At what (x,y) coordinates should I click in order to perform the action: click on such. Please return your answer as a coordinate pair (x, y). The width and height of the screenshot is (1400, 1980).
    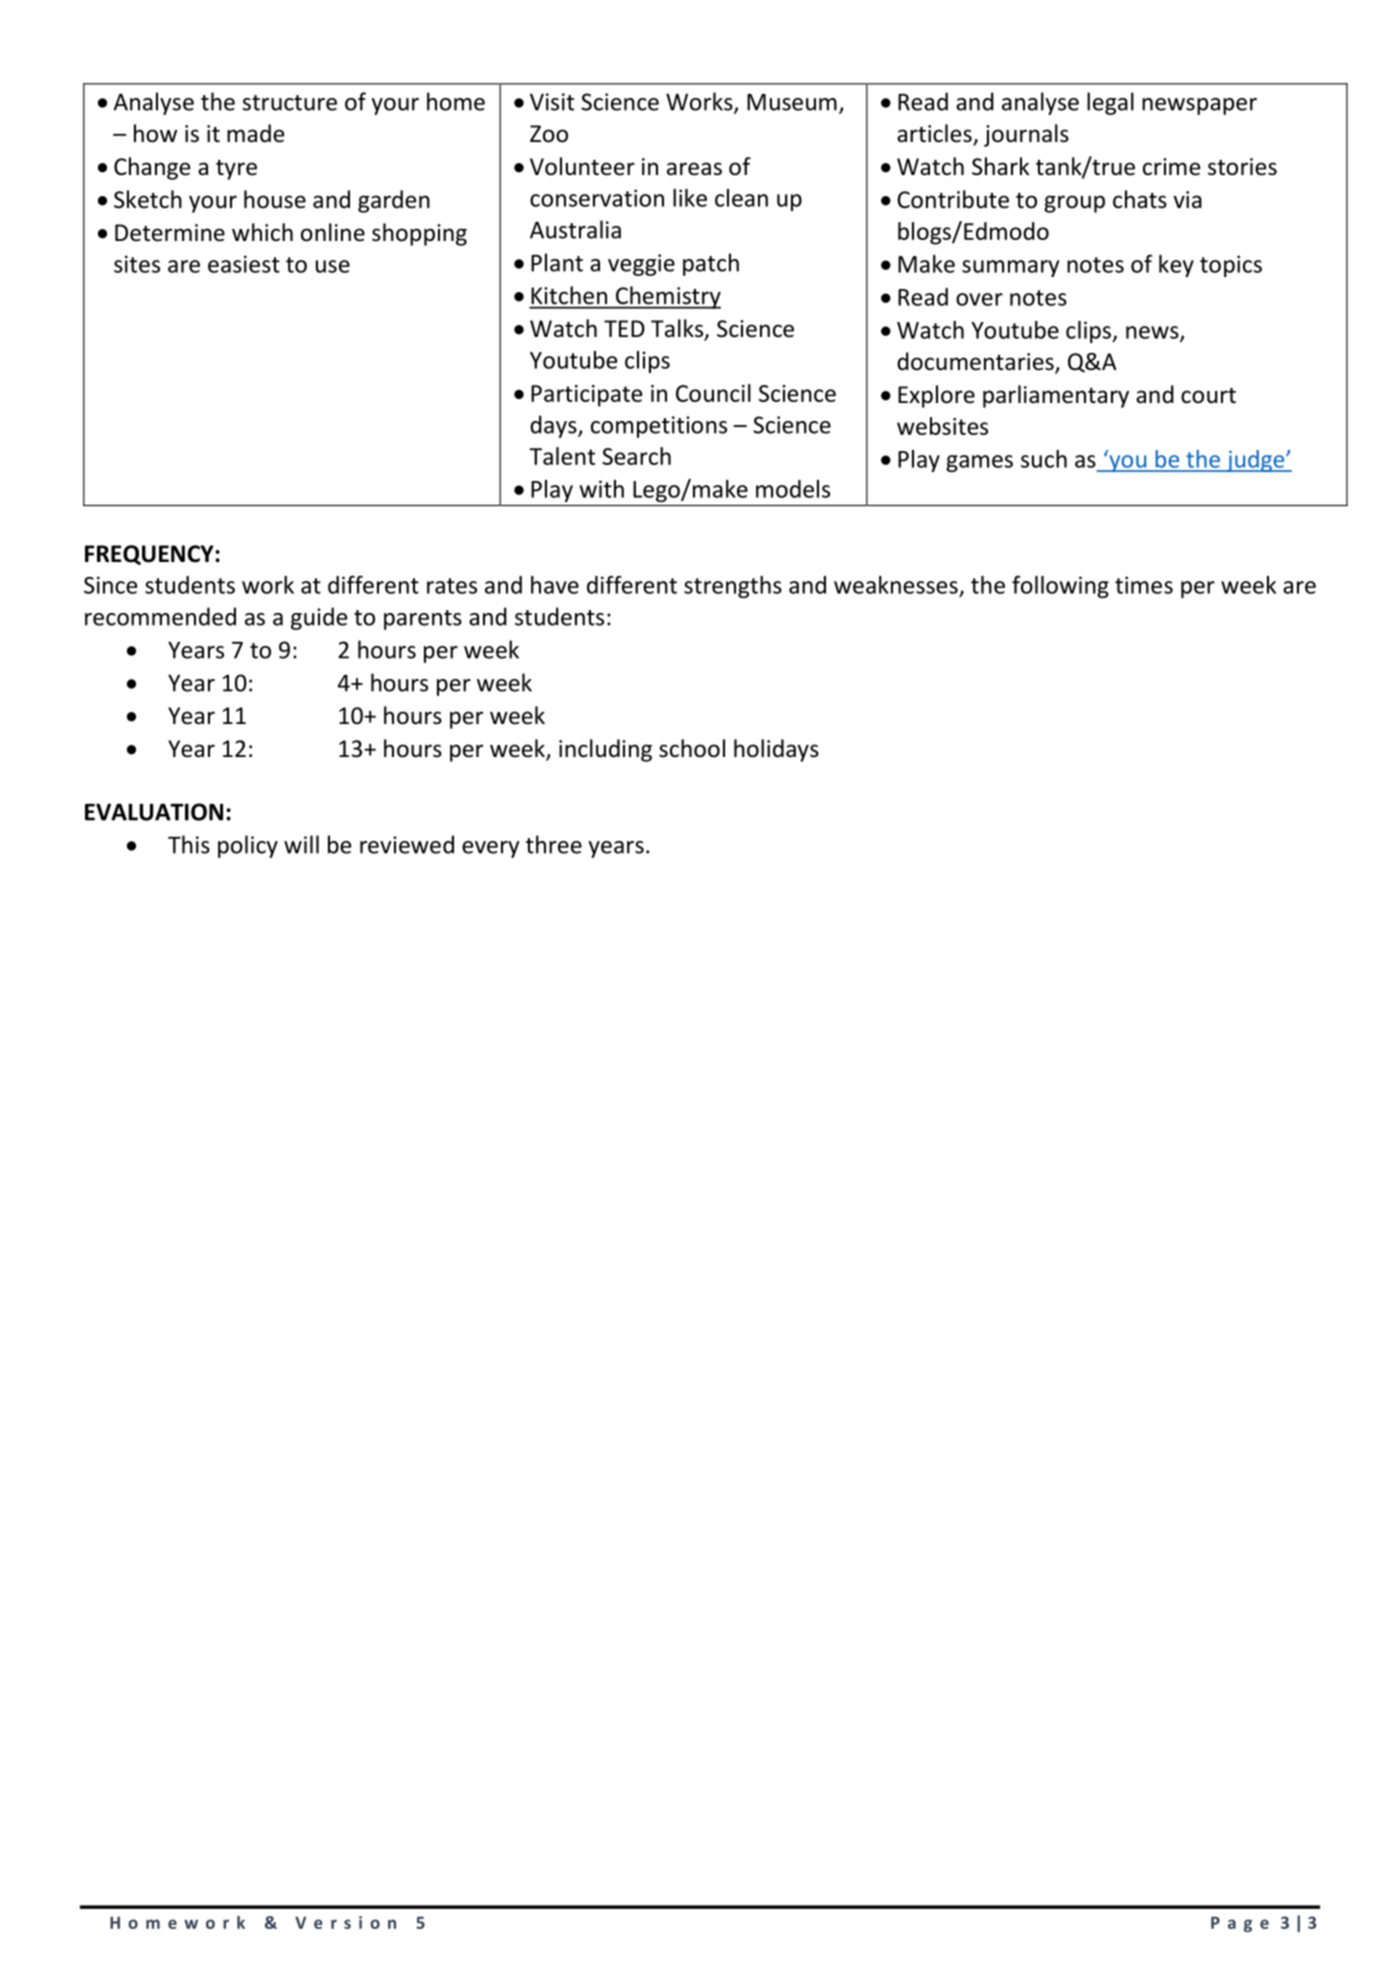
    Looking at the image, I should click on (1044, 459).
